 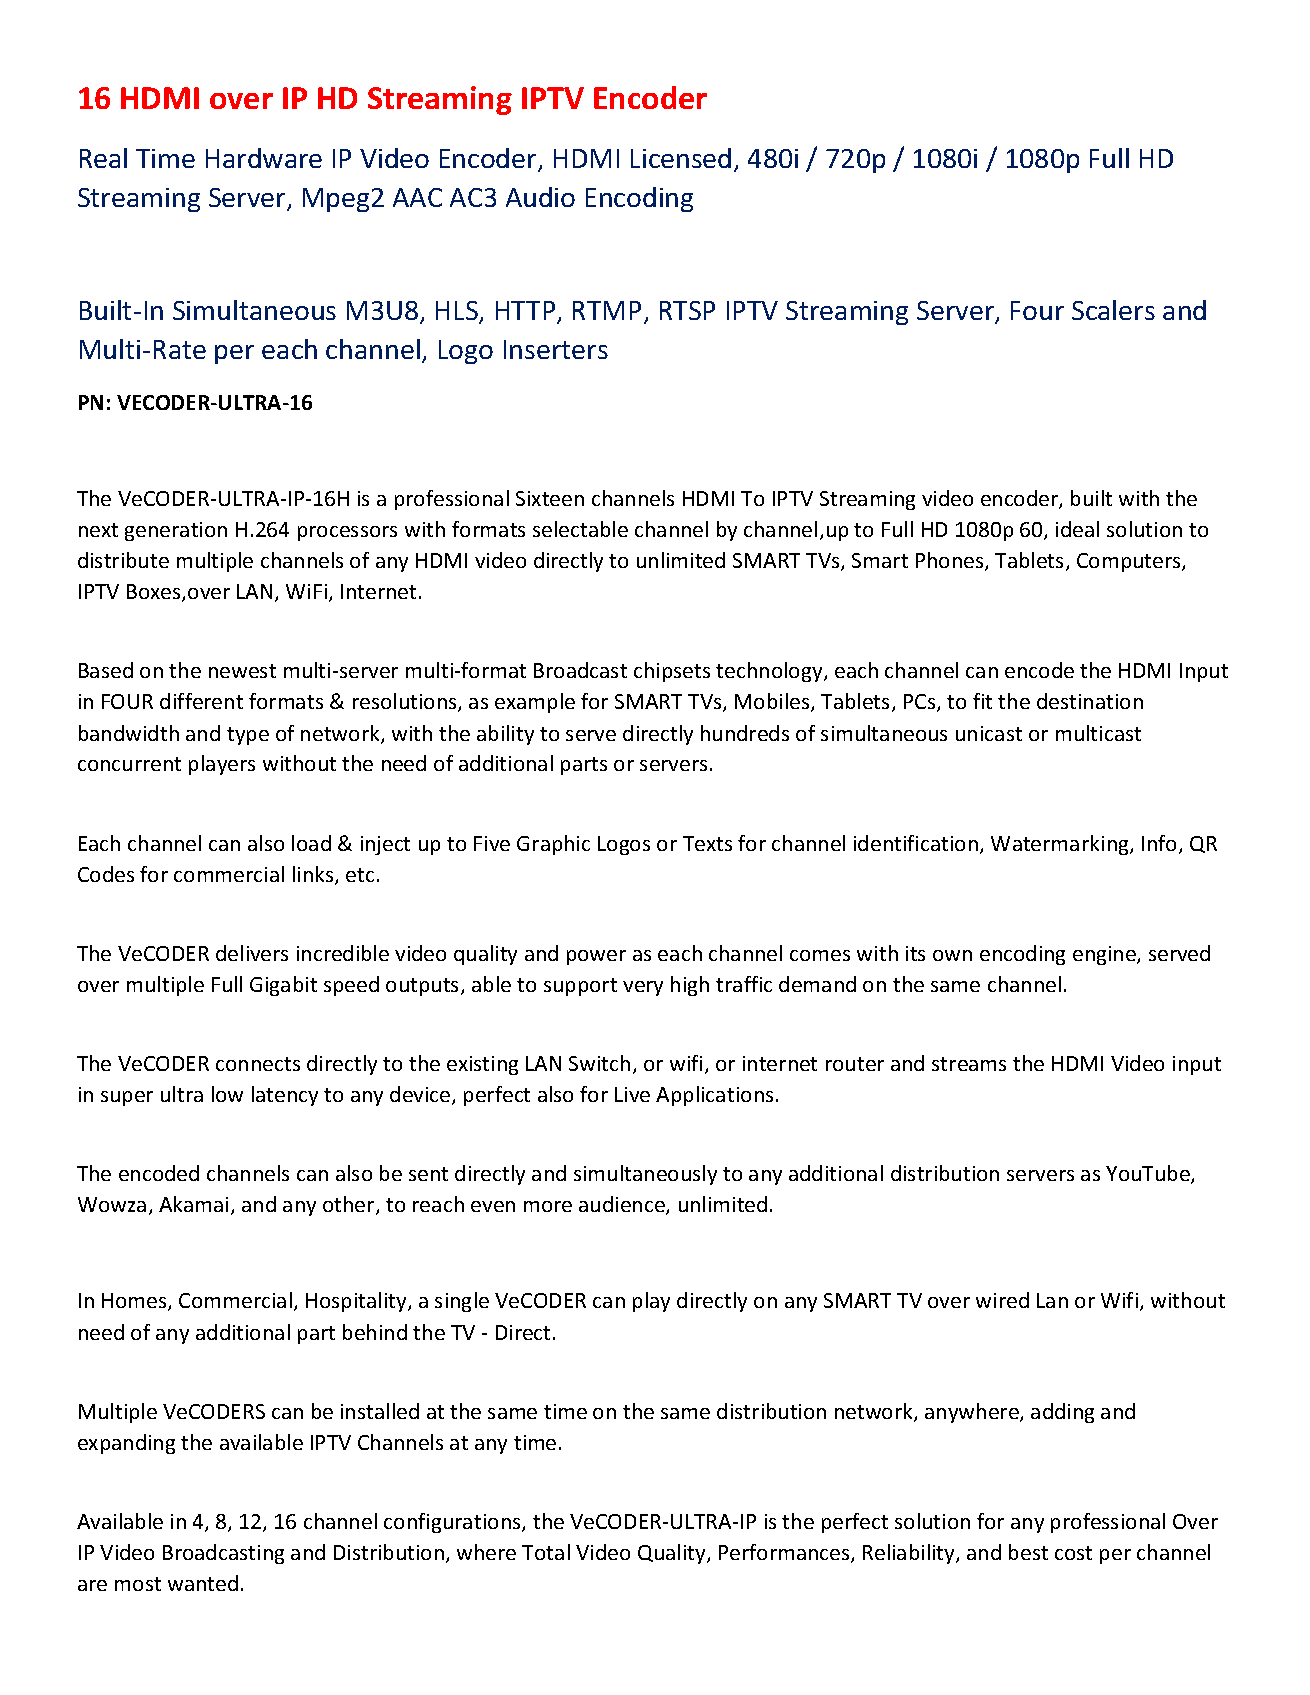 What do you see at coordinates (969, 1064) in the image?
I see `streams` at bounding box center [969, 1064].
